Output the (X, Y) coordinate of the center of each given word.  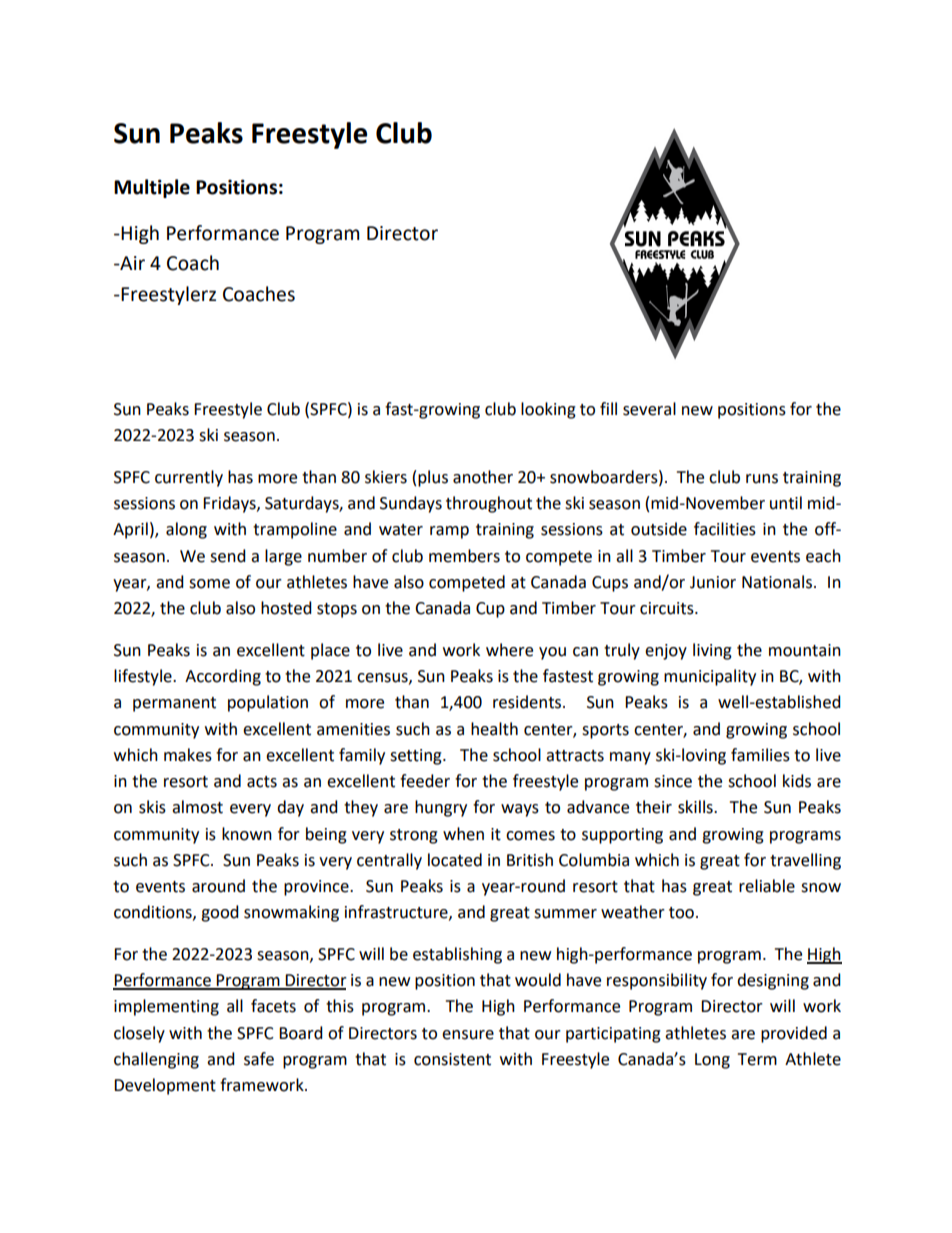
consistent (452, 1059)
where (509, 650)
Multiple (152, 188)
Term (757, 1059)
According (223, 677)
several (649, 409)
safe (259, 1059)
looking (548, 410)
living (712, 651)
